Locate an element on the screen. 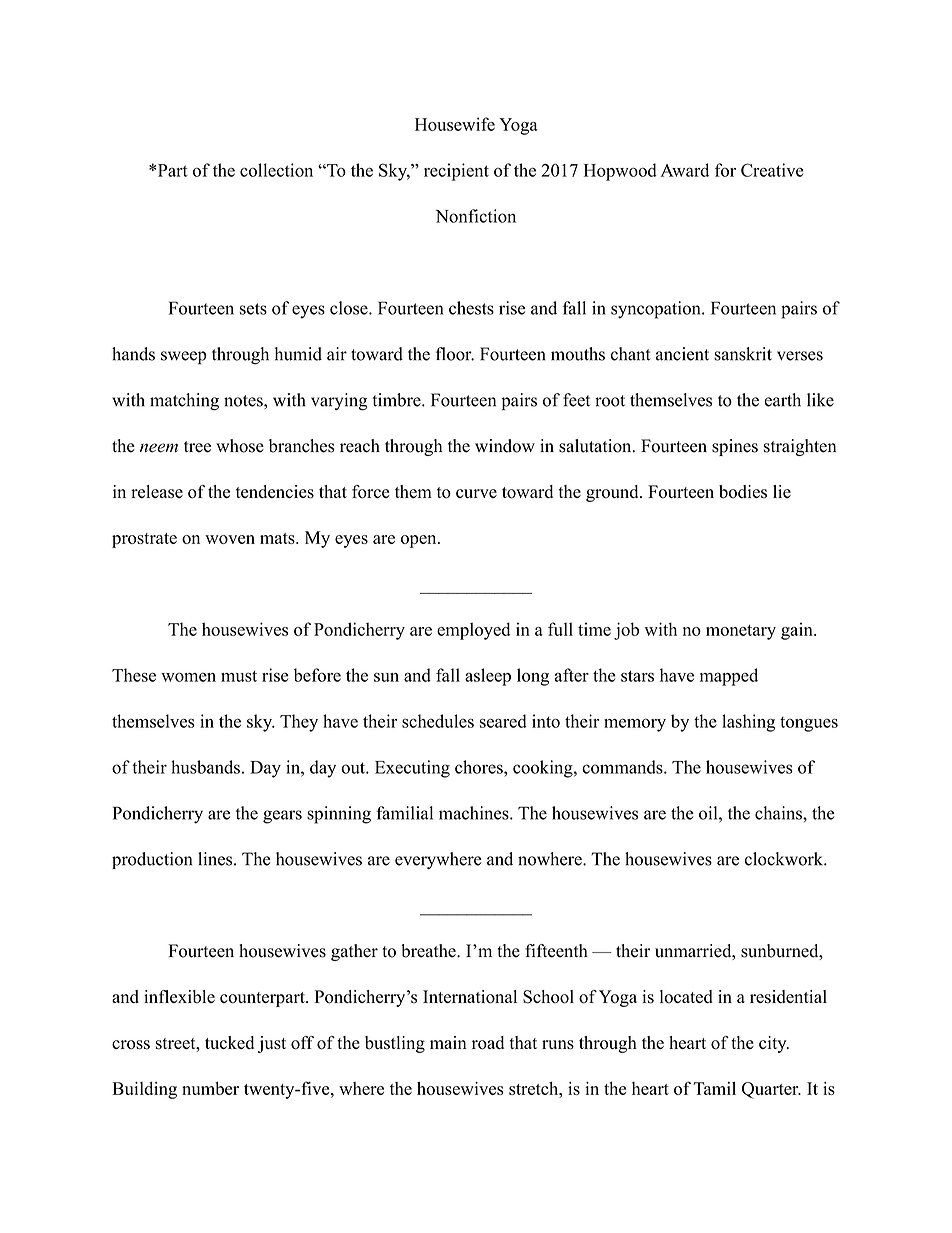 The width and height of the screenshot is (952, 1233). collection is located at coordinates (276, 170).
